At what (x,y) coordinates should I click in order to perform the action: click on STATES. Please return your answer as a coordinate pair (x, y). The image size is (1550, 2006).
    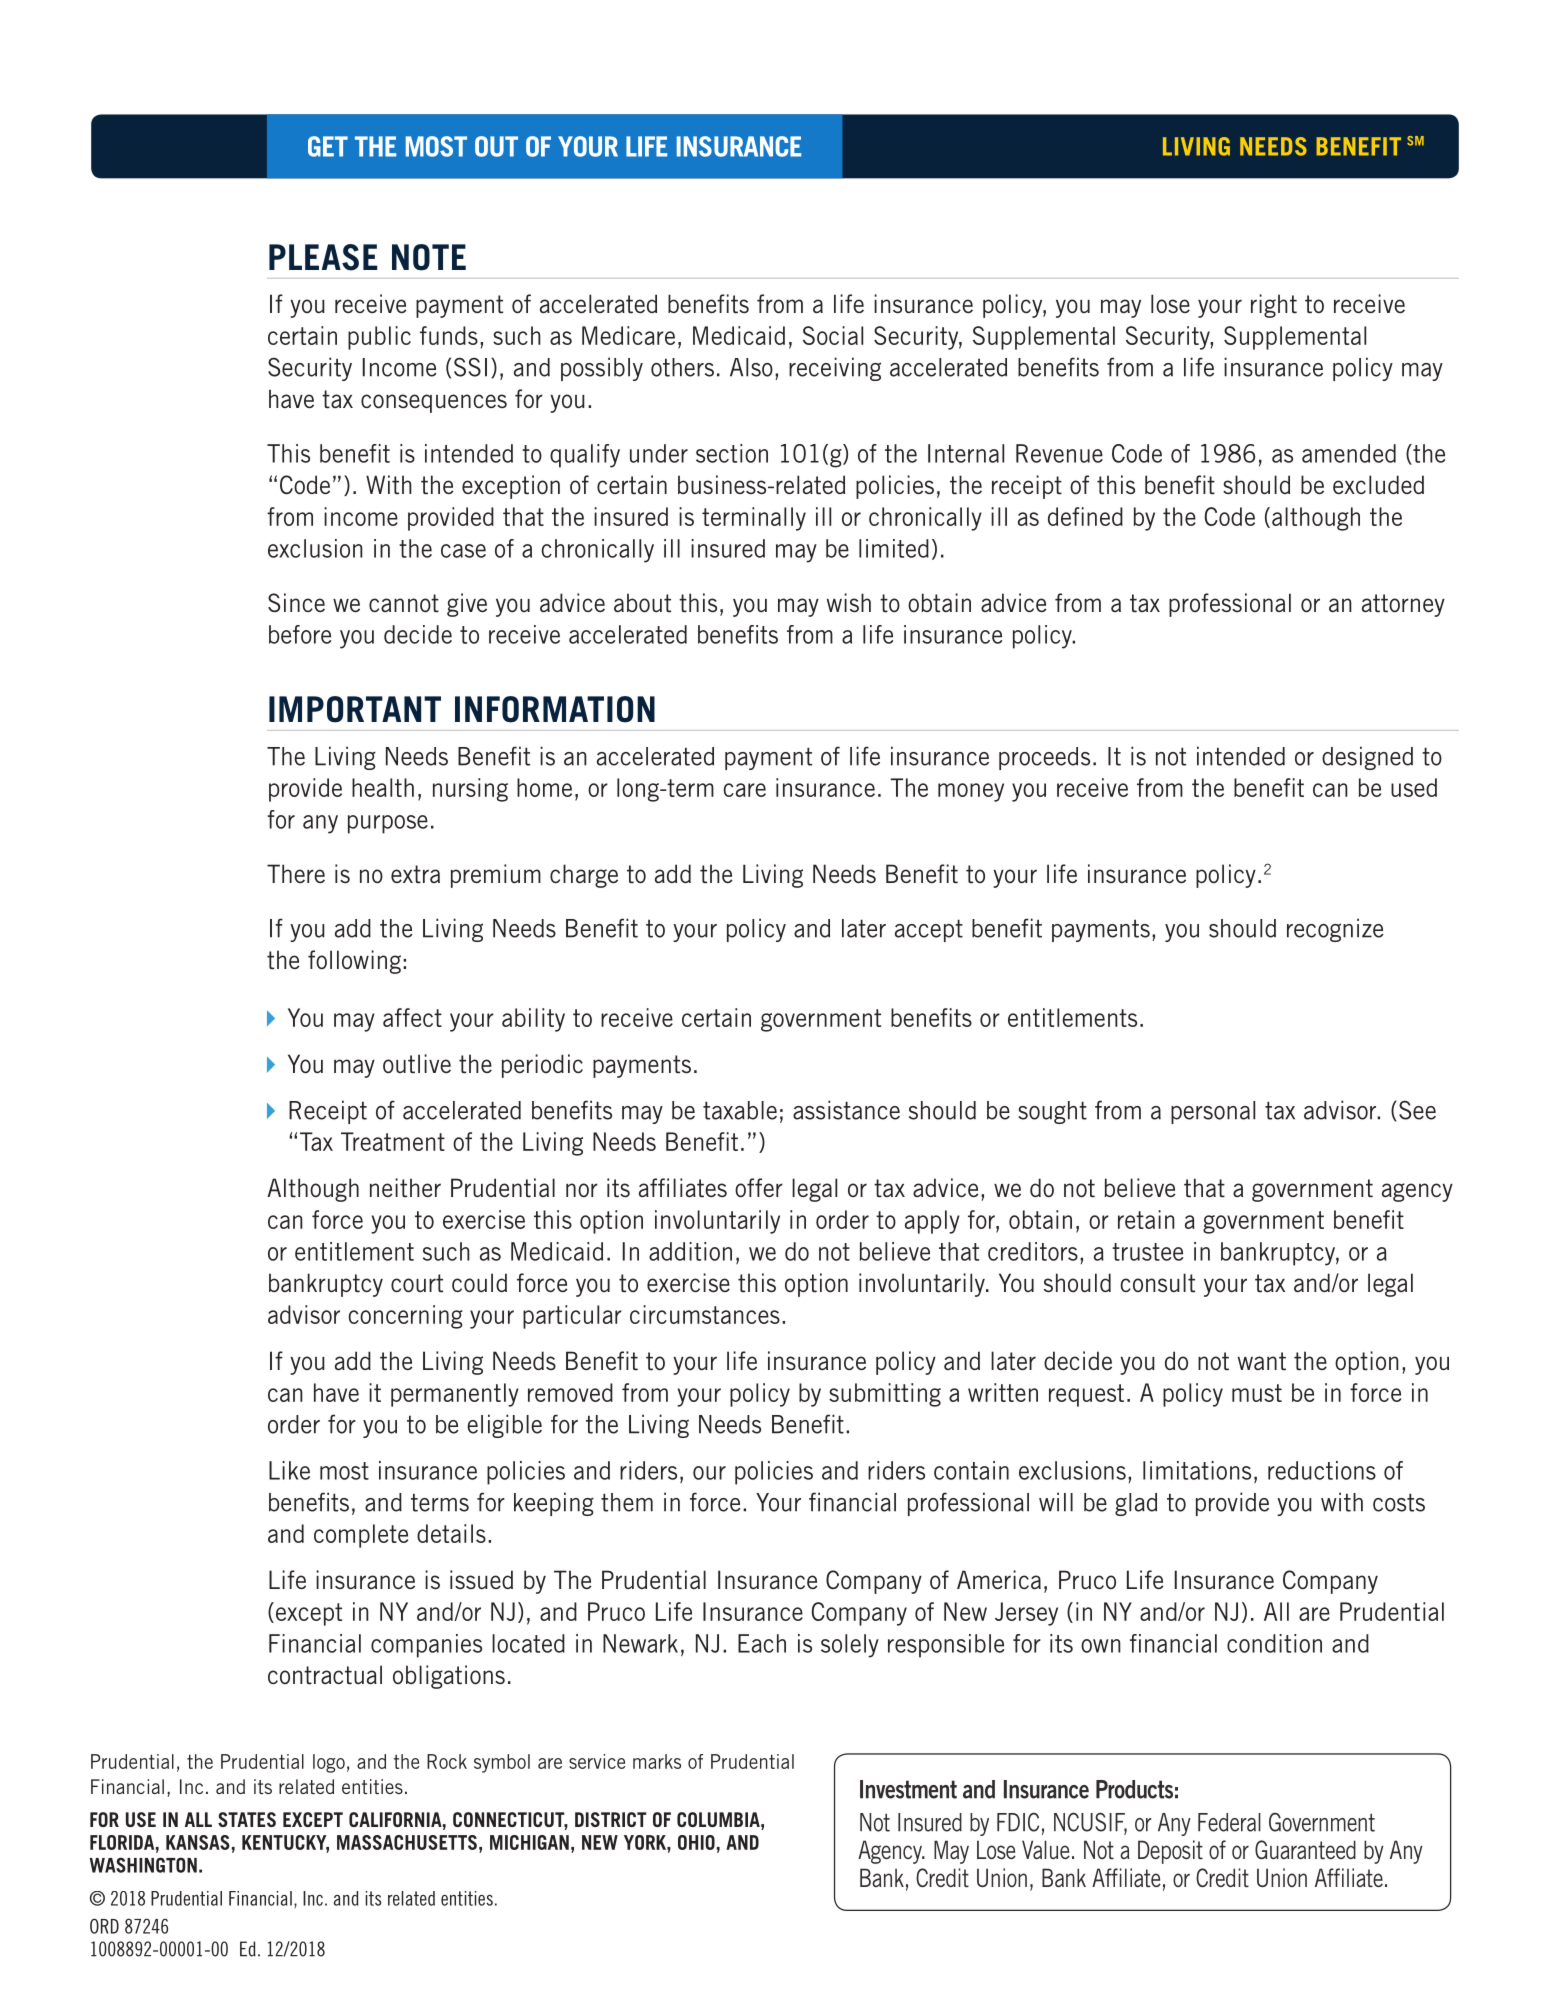
    Looking at the image, I should click on (247, 1819).
